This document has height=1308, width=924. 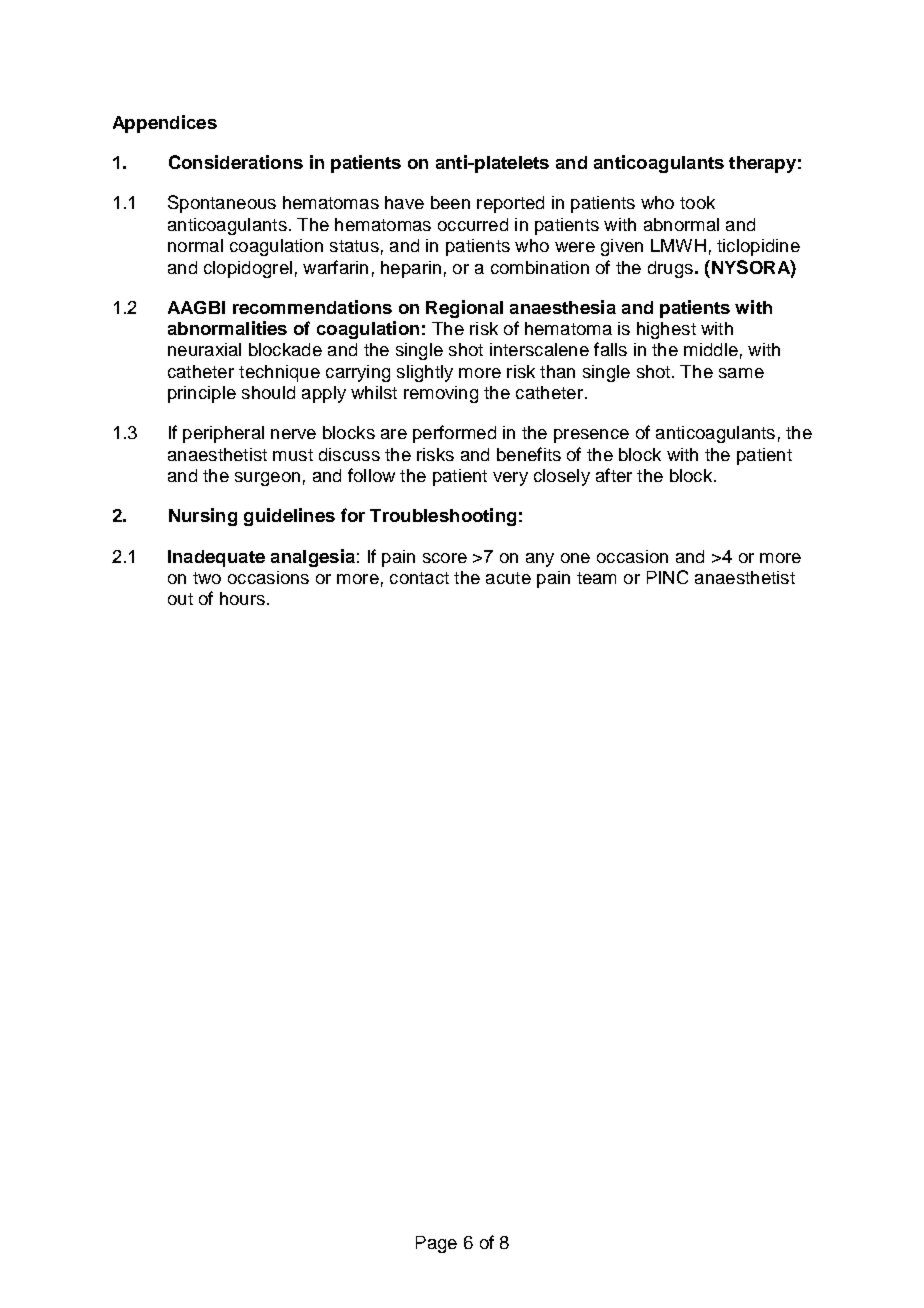 What do you see at coordinates (202, 394) in the document?
I see `principle` at bounding box center [202, 394].
